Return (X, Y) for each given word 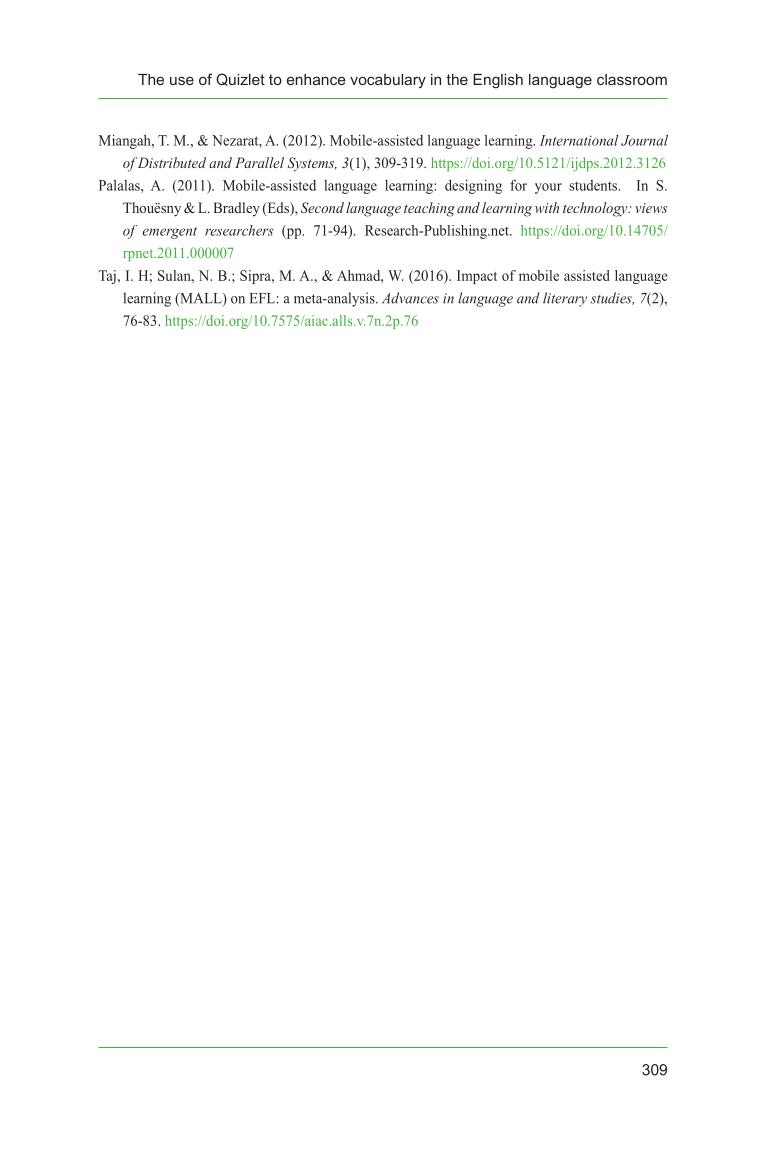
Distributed (172, 162)
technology (596, 209)
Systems (312, 164)
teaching (429, 209)
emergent (169, 233)
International (579, 140)
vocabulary (388, 81)
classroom (632, 79)
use (182, 80)
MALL (201, 299)
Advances (410, 298)
